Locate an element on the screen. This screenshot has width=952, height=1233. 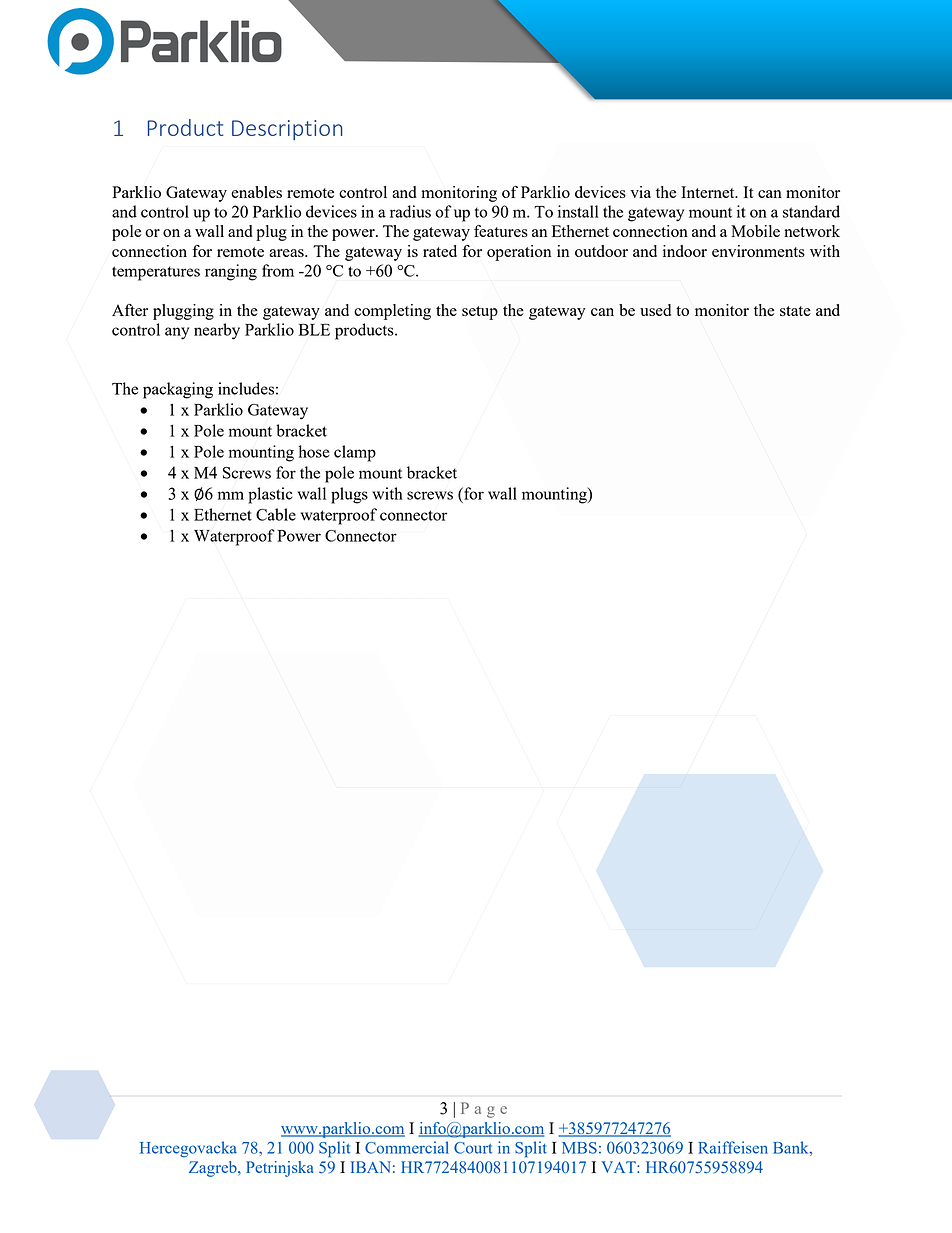
Zagreb is located at coordinates (214, 1169).
